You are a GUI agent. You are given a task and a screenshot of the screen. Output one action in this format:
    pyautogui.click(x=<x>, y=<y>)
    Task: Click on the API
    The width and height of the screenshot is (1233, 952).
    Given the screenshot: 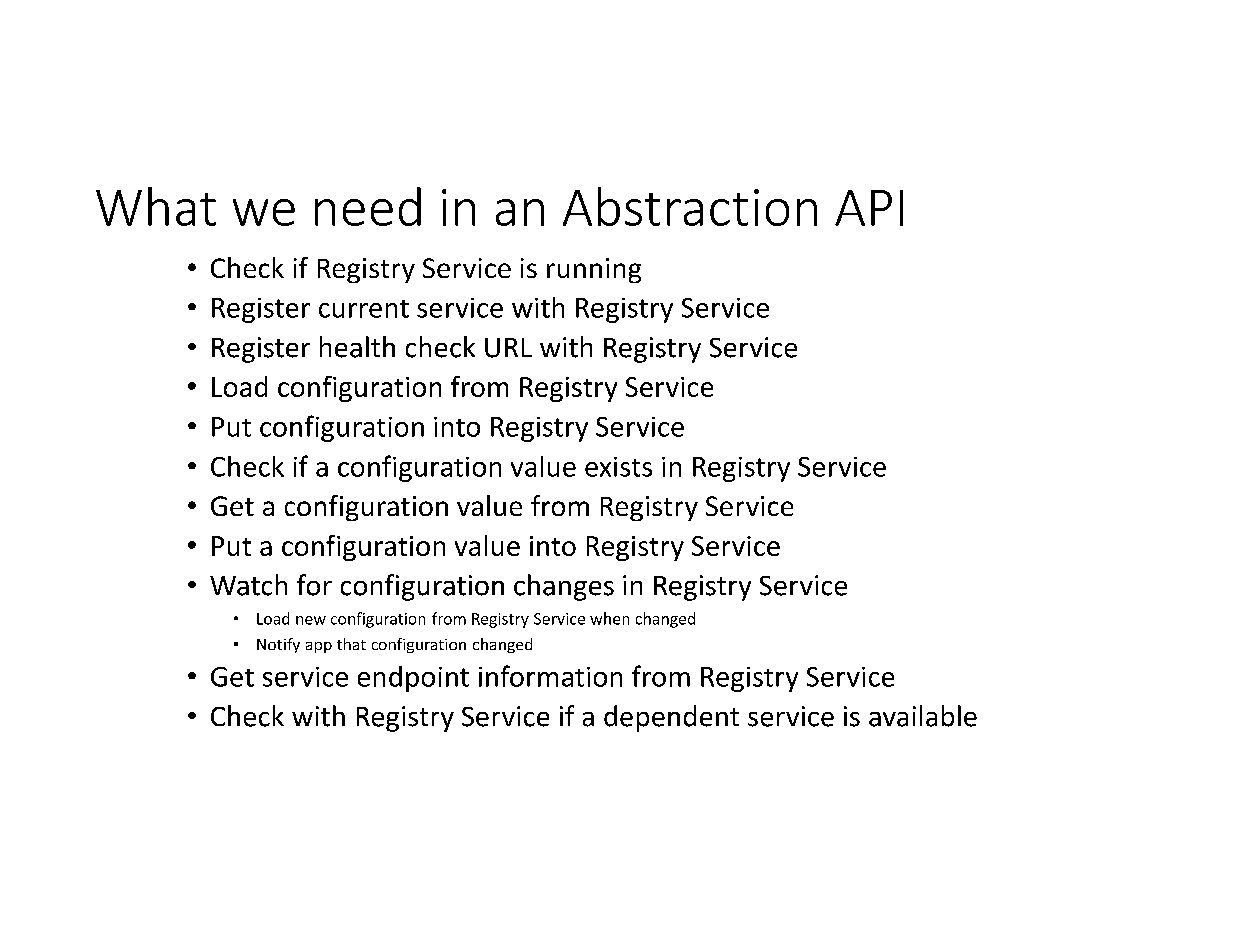 What is the action you would take?
    pyautogui.click(x=869, y=208)
